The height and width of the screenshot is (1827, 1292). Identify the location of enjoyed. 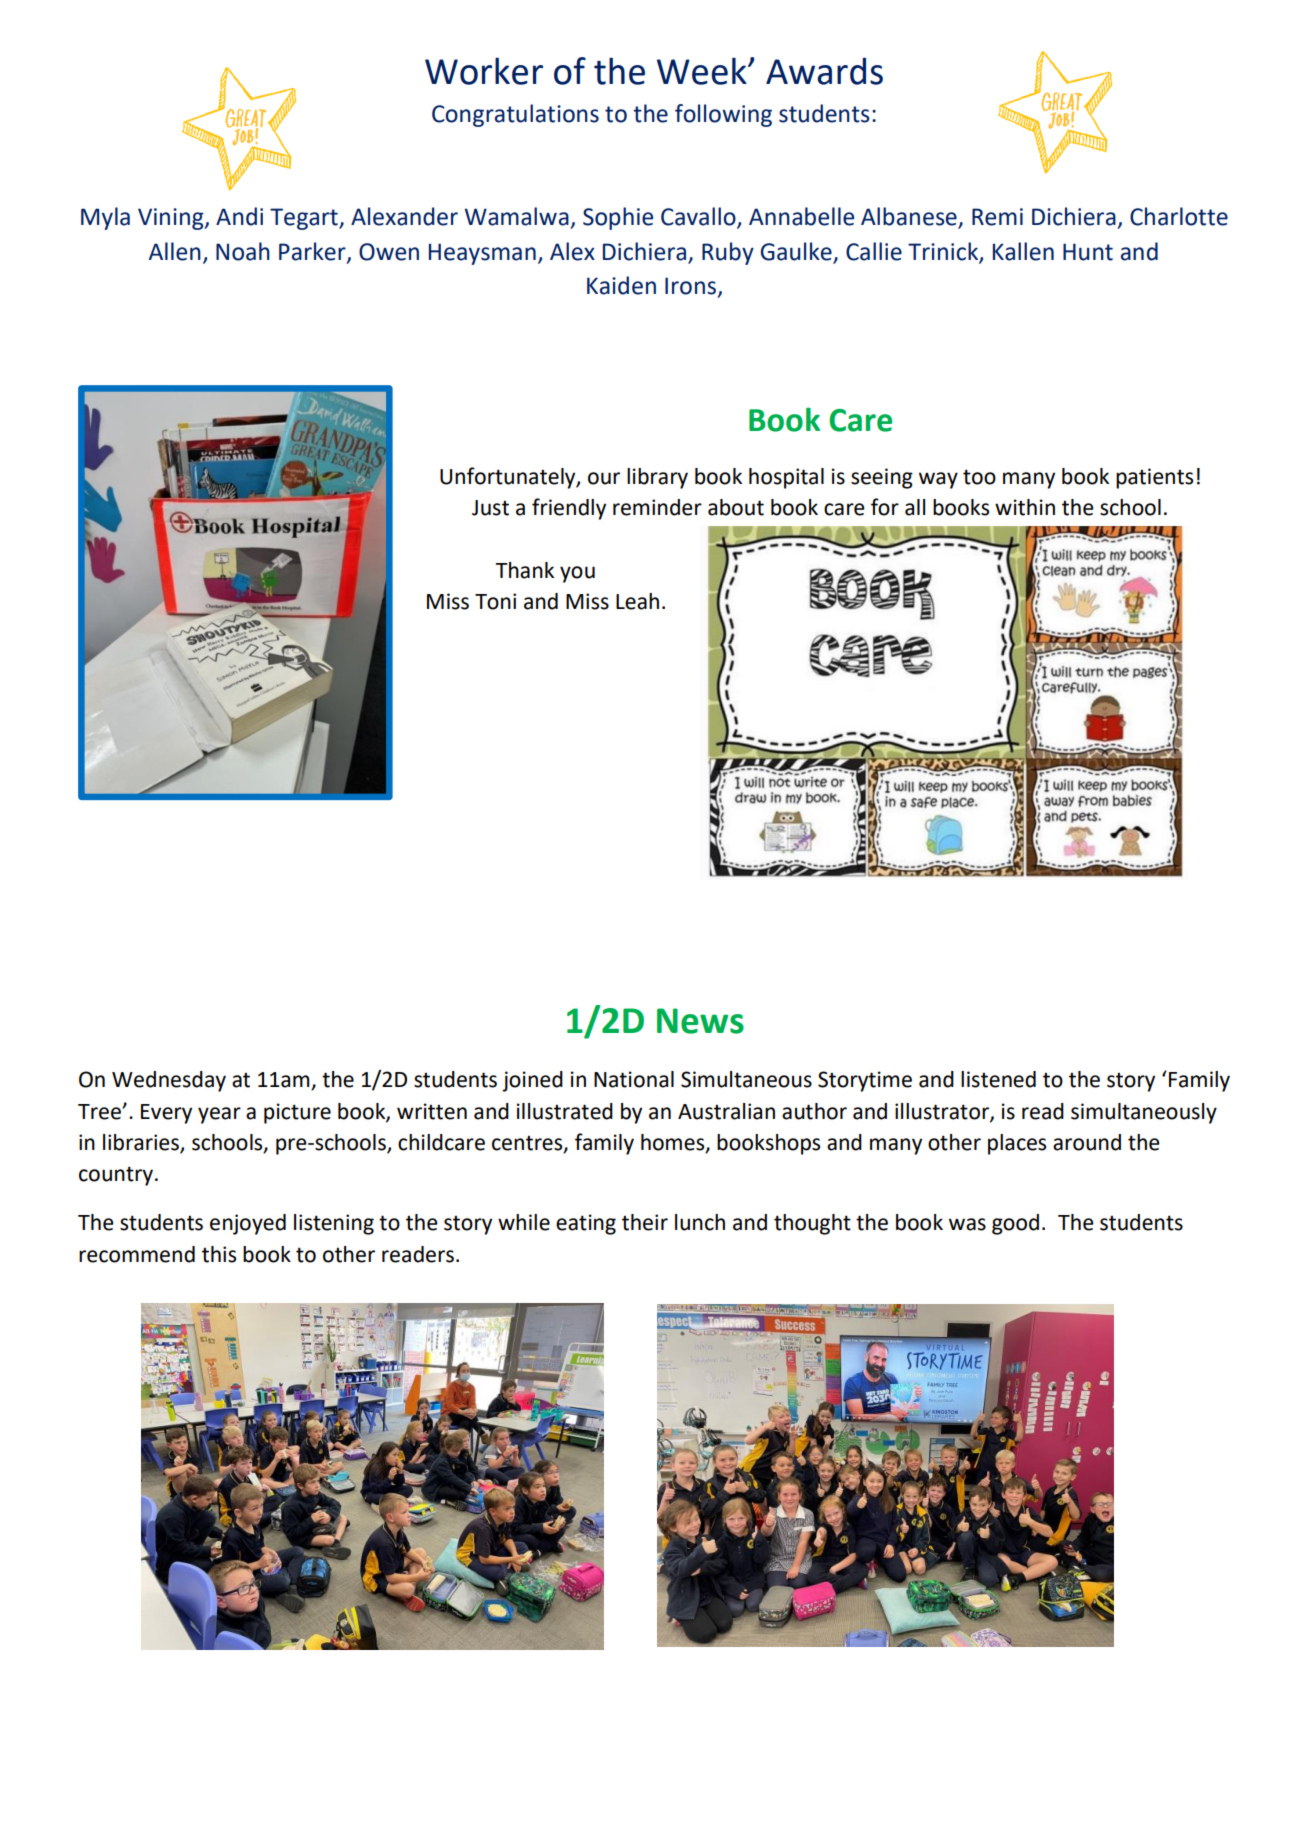
(248, 1224).
